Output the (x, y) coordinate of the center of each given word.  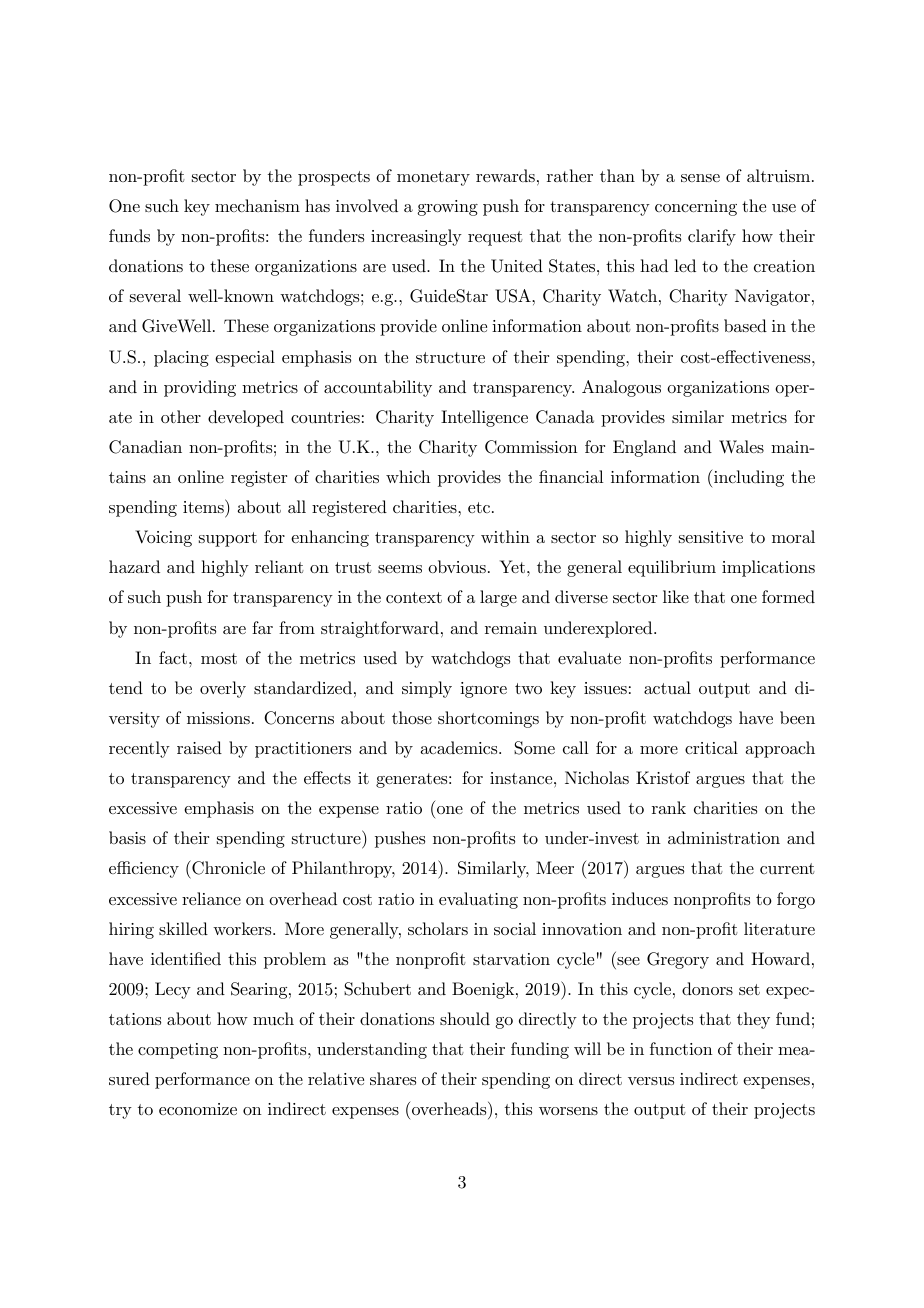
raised (199, 747)
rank (669, 807)
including (748, 478)
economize (198, 1109)
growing (447, 208)
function (681, 1048)
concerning (696, 208)
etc (480, 507)
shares (393, 1078)
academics (460, 747)
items (204, 506)
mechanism (257, 205)
